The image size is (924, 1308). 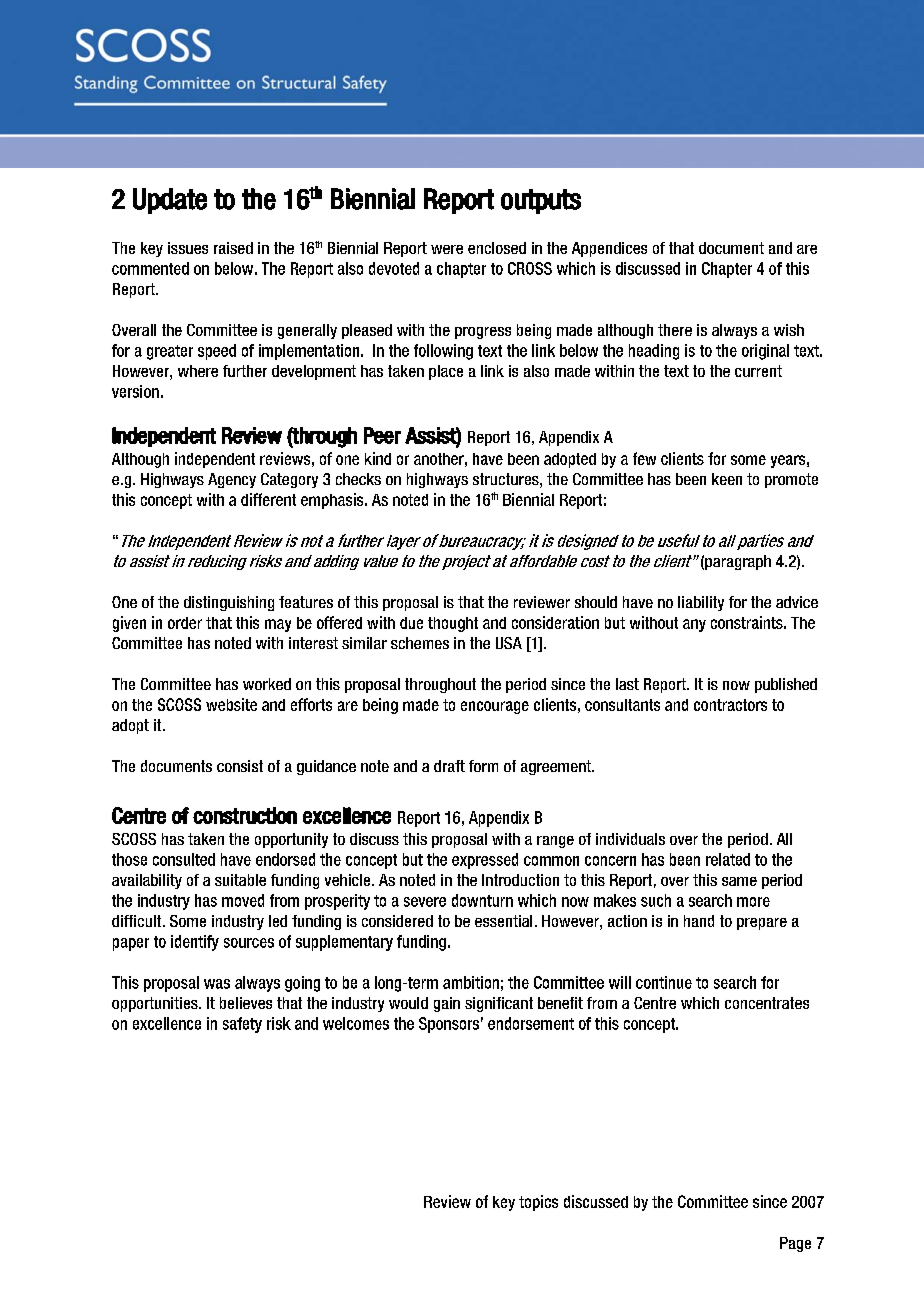 What do you see at coordinates (609, 249) in the screenshot?
I see `Appendices` at bounding box center [609, 249].
